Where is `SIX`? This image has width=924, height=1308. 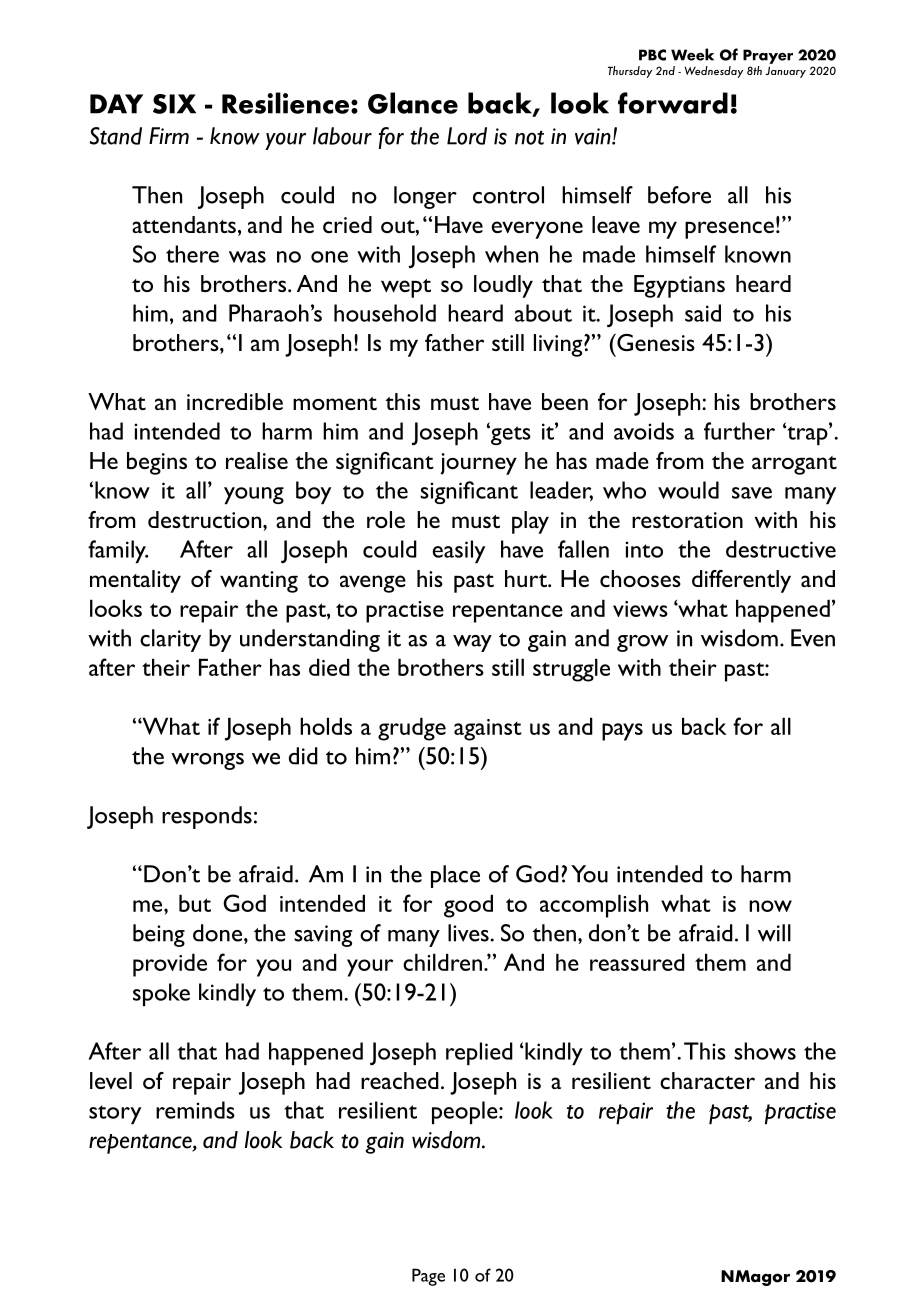
SIX is located at coordinates (174, 104).
